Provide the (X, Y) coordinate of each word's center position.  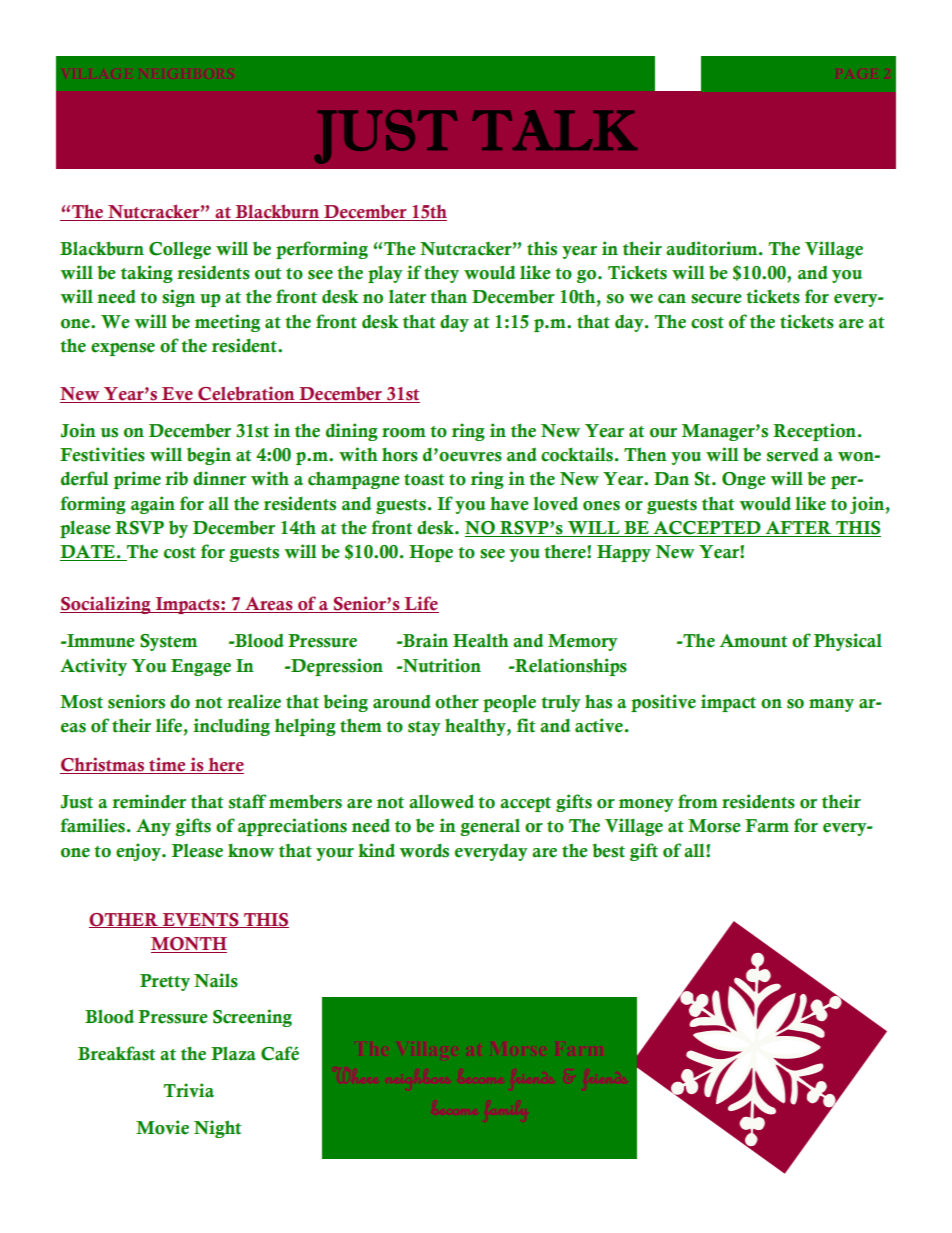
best (608, 850)
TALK (554, 130)
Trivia (188, 1090)
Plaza (233, 1053)
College (180, 250)
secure (716, 299)
